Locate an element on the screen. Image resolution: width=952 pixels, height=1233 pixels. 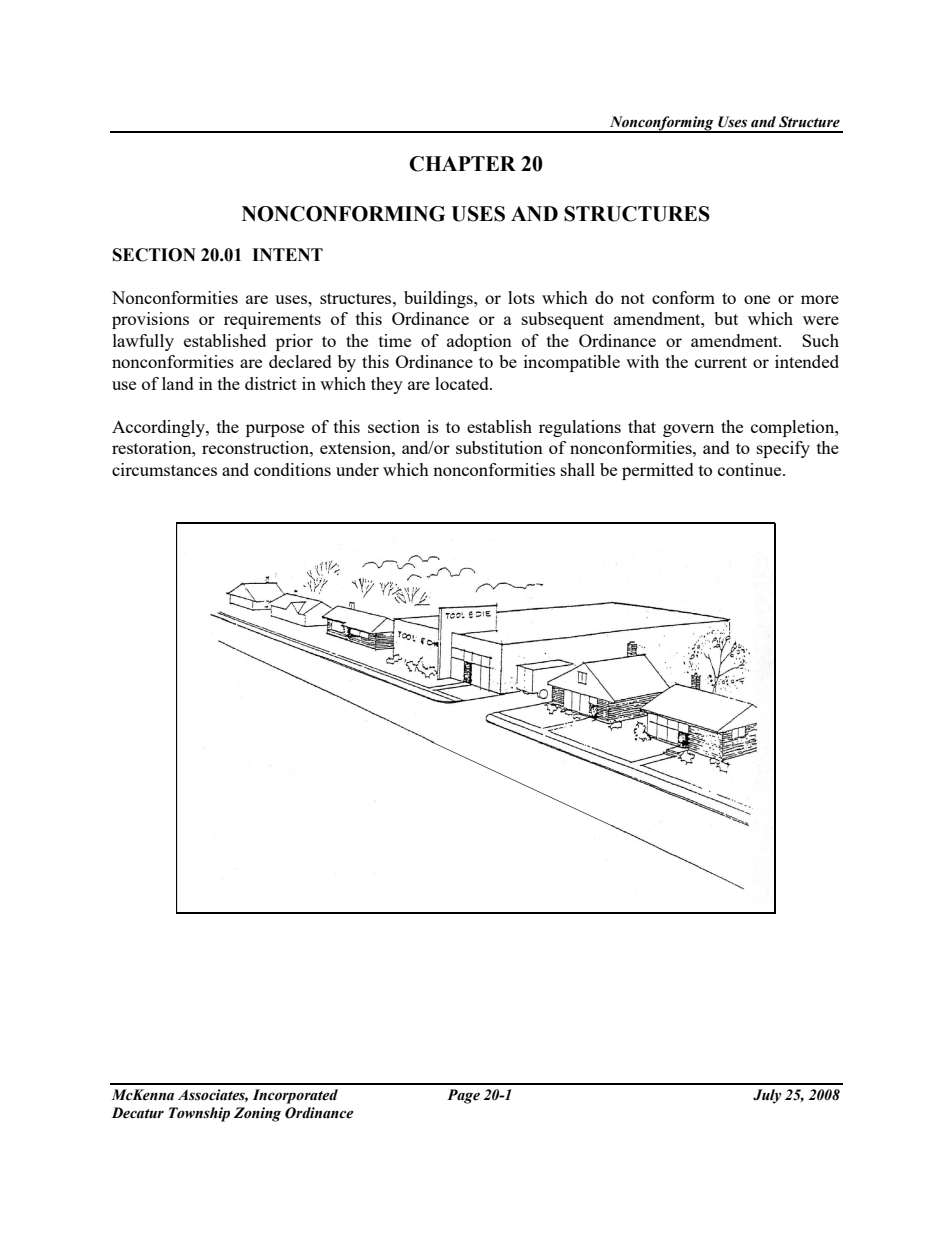
continue is located at coordinates (751, 469).
